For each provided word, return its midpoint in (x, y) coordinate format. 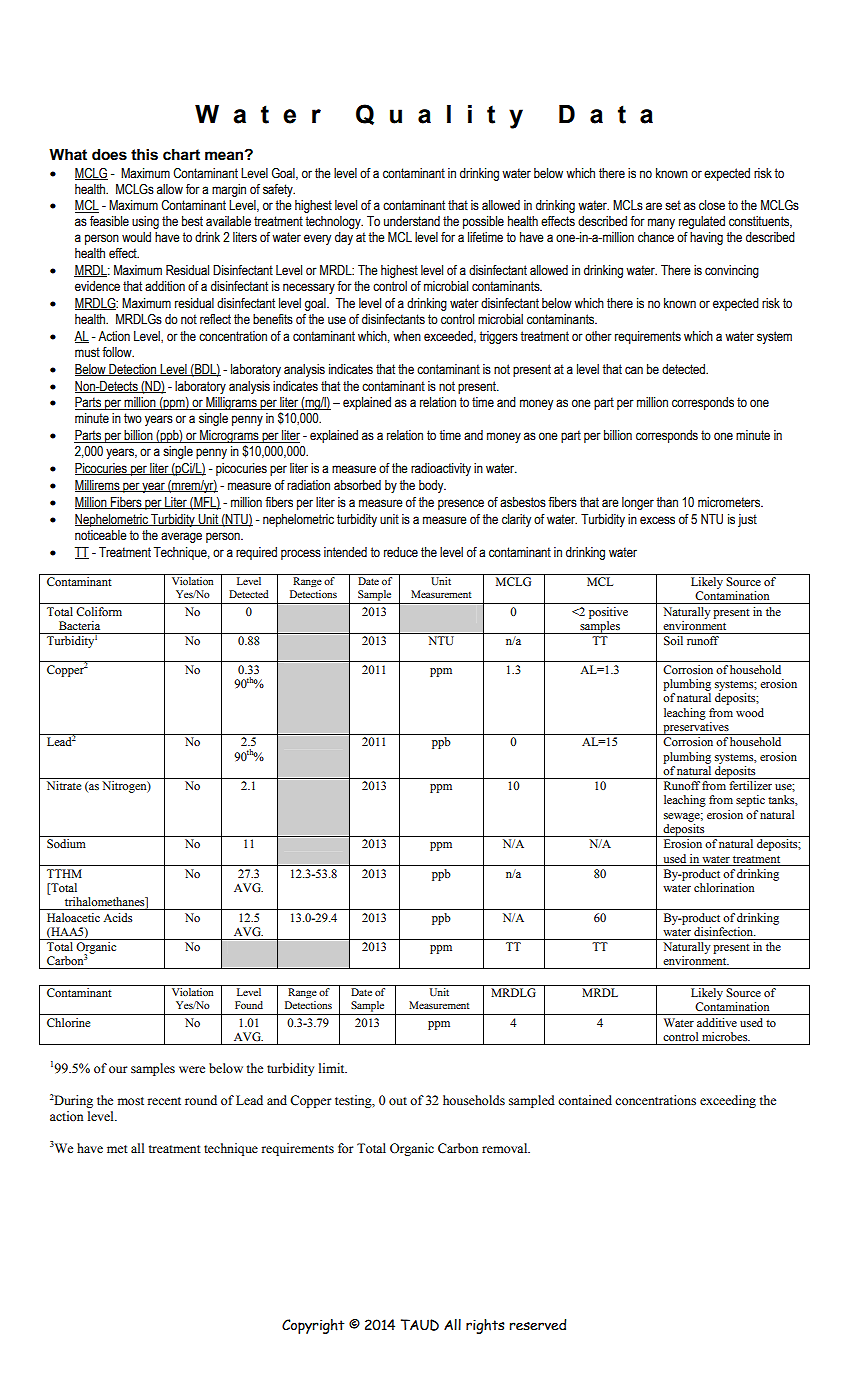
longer (638, 503)
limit (333, 1068)
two (133, 418)
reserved (538, 1325)
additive (717, 1022)
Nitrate (64, 785)
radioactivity (441, 469)
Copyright (313, 1326)
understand (412, 221)
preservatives (696, 728)
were (192, 1069)
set (673, 205)
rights (485, 1326)
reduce (401, 552)
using (145, 222)
